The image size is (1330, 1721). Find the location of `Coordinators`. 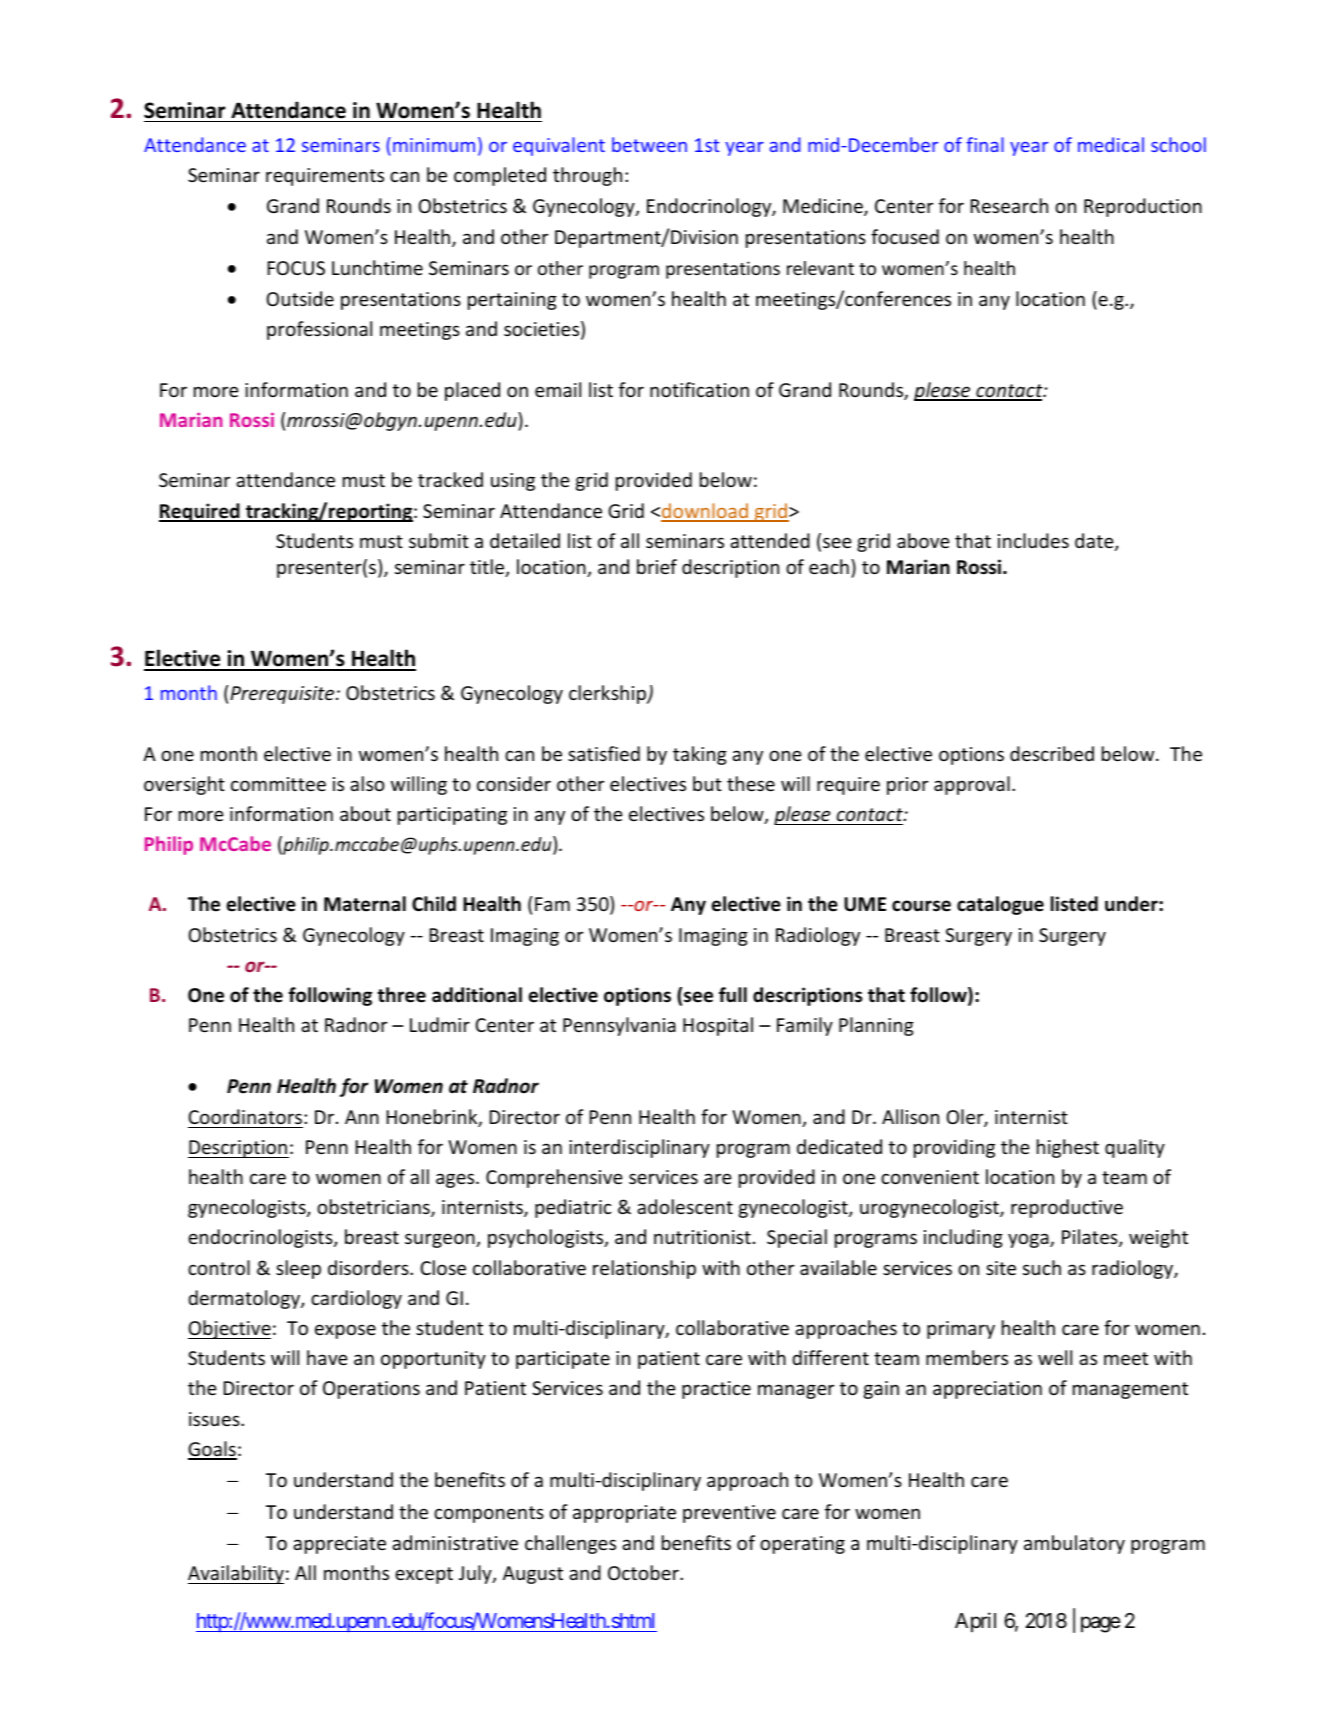

Coordinators is located at coordinates (245, 1116).
